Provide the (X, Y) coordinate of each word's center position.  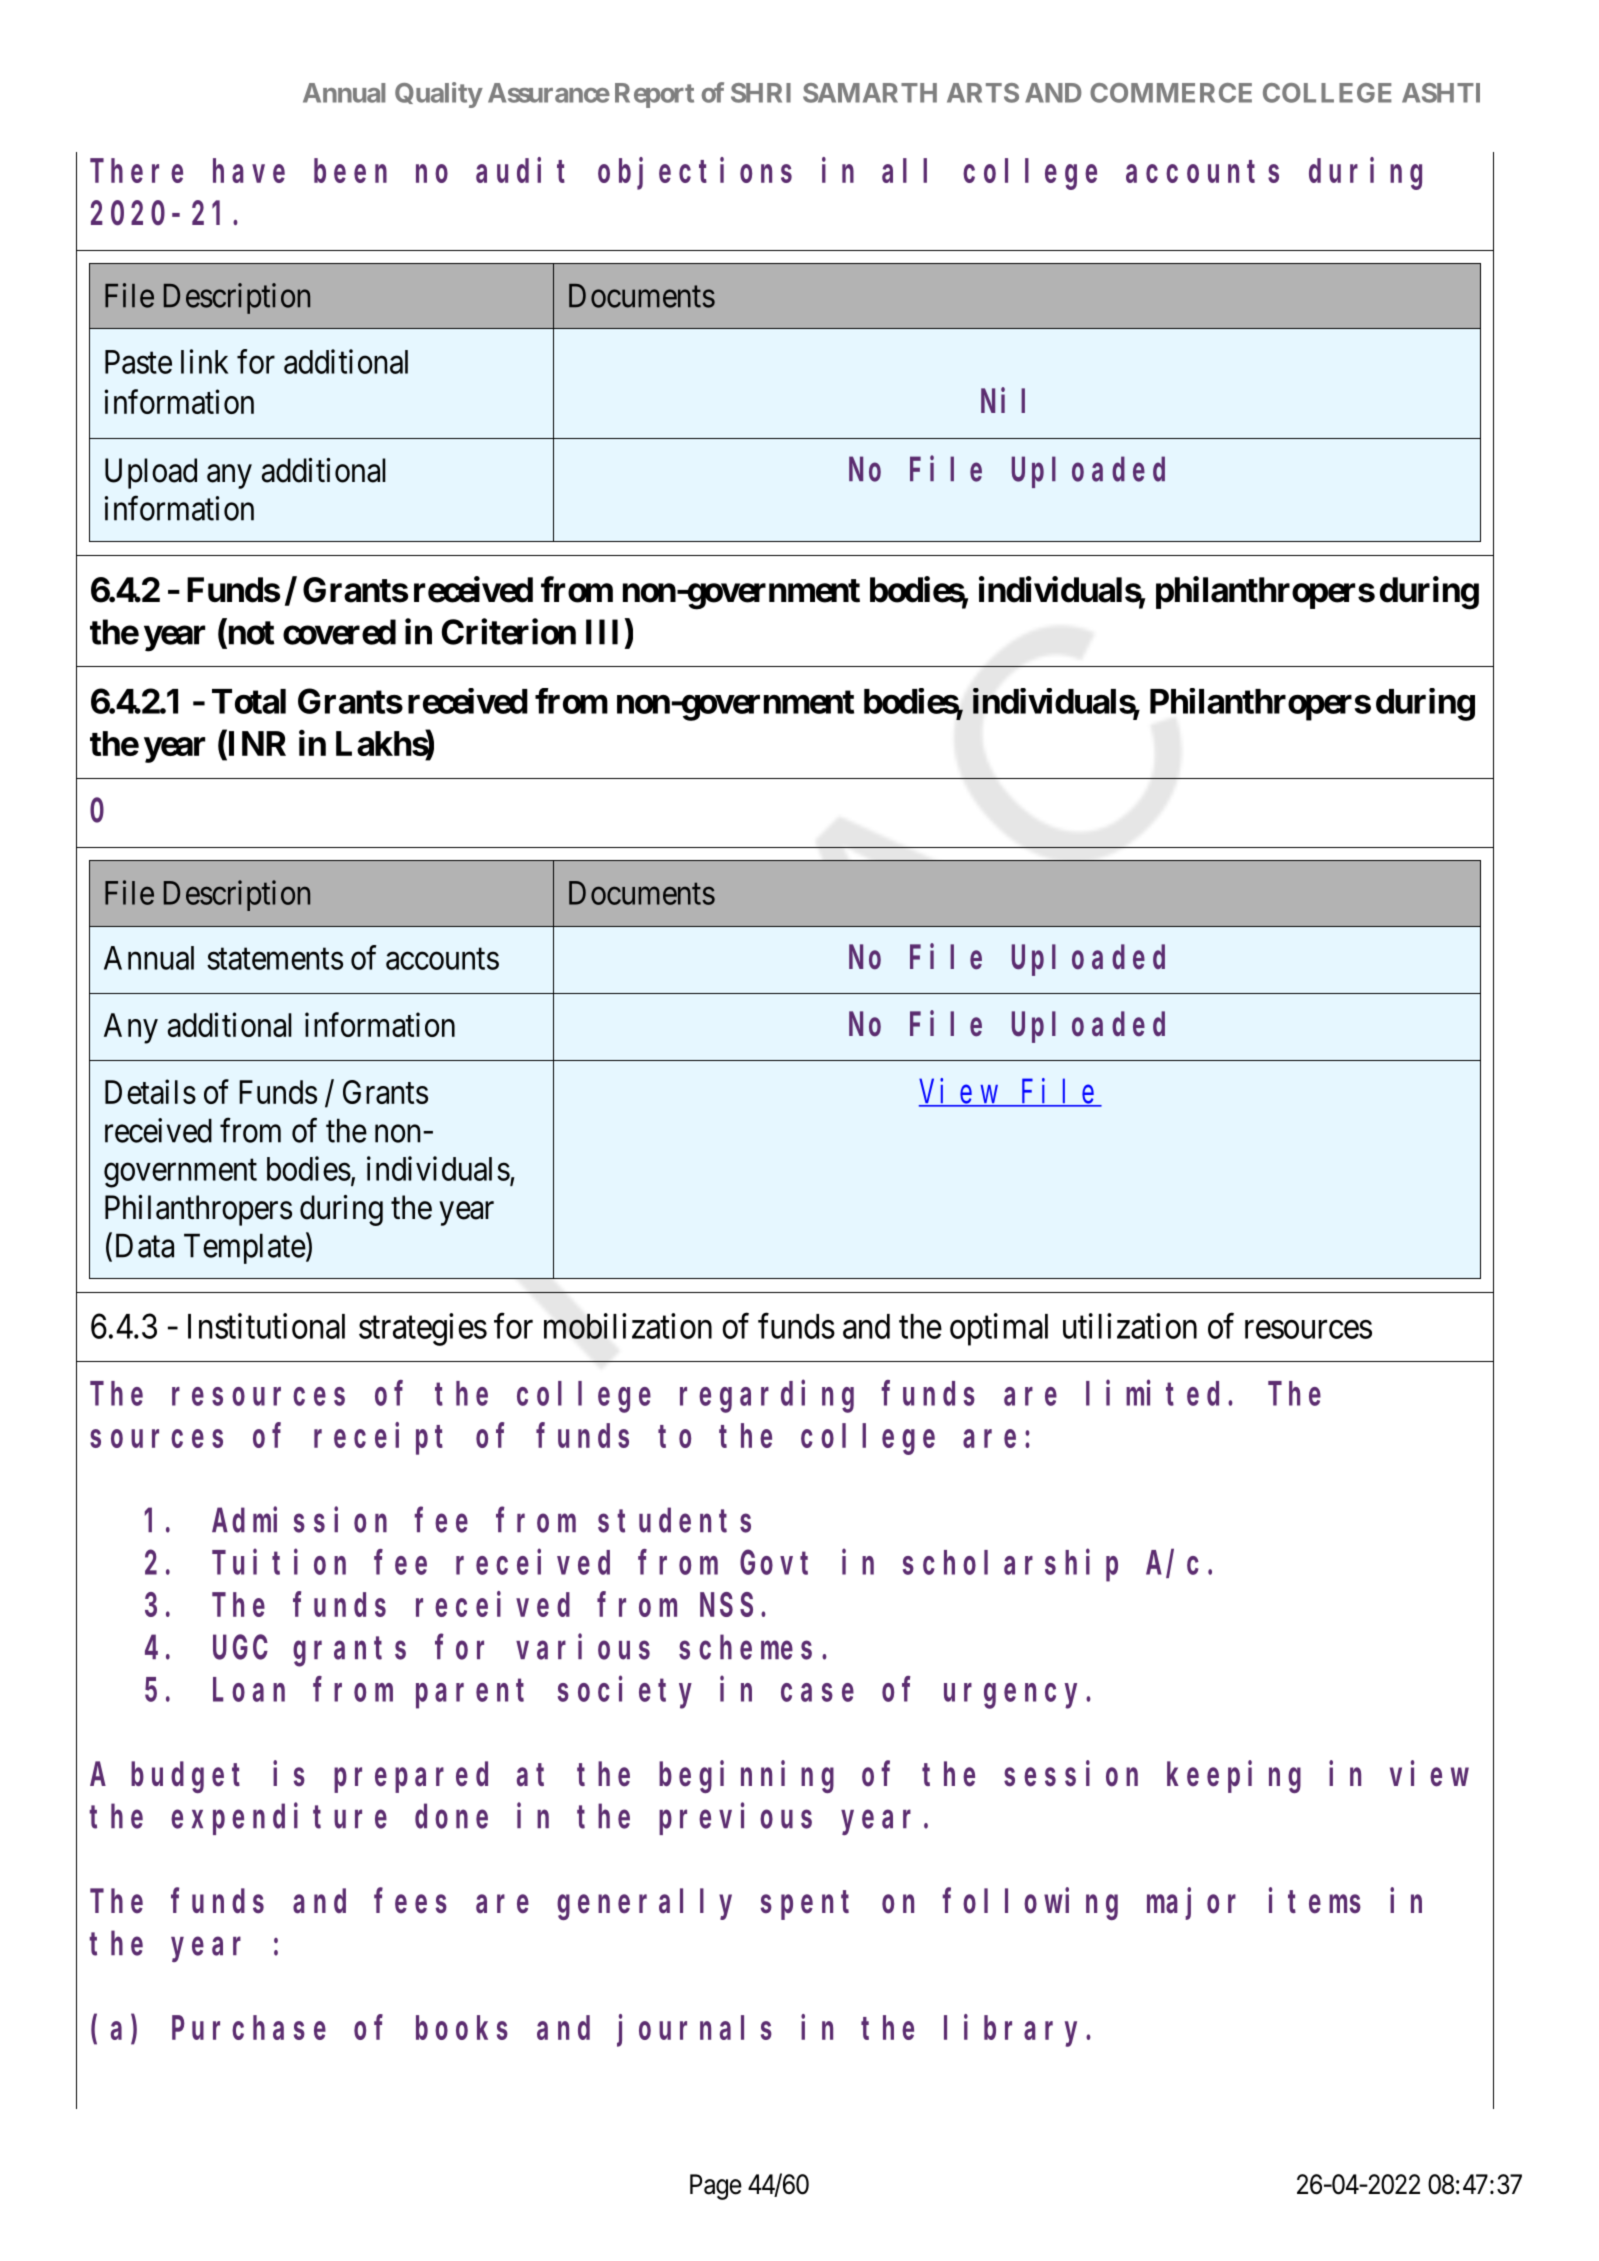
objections (695, 174)
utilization (1130, 1326)
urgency (1015, 1696)
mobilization (628, 1326)
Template (245, 1248)
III (602, 632)
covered (339, 632)
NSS (726, 1606)
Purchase (249, 2028)
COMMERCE (1171, 93)
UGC (240, 1648)
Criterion (509, 631)
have (249, 171)
